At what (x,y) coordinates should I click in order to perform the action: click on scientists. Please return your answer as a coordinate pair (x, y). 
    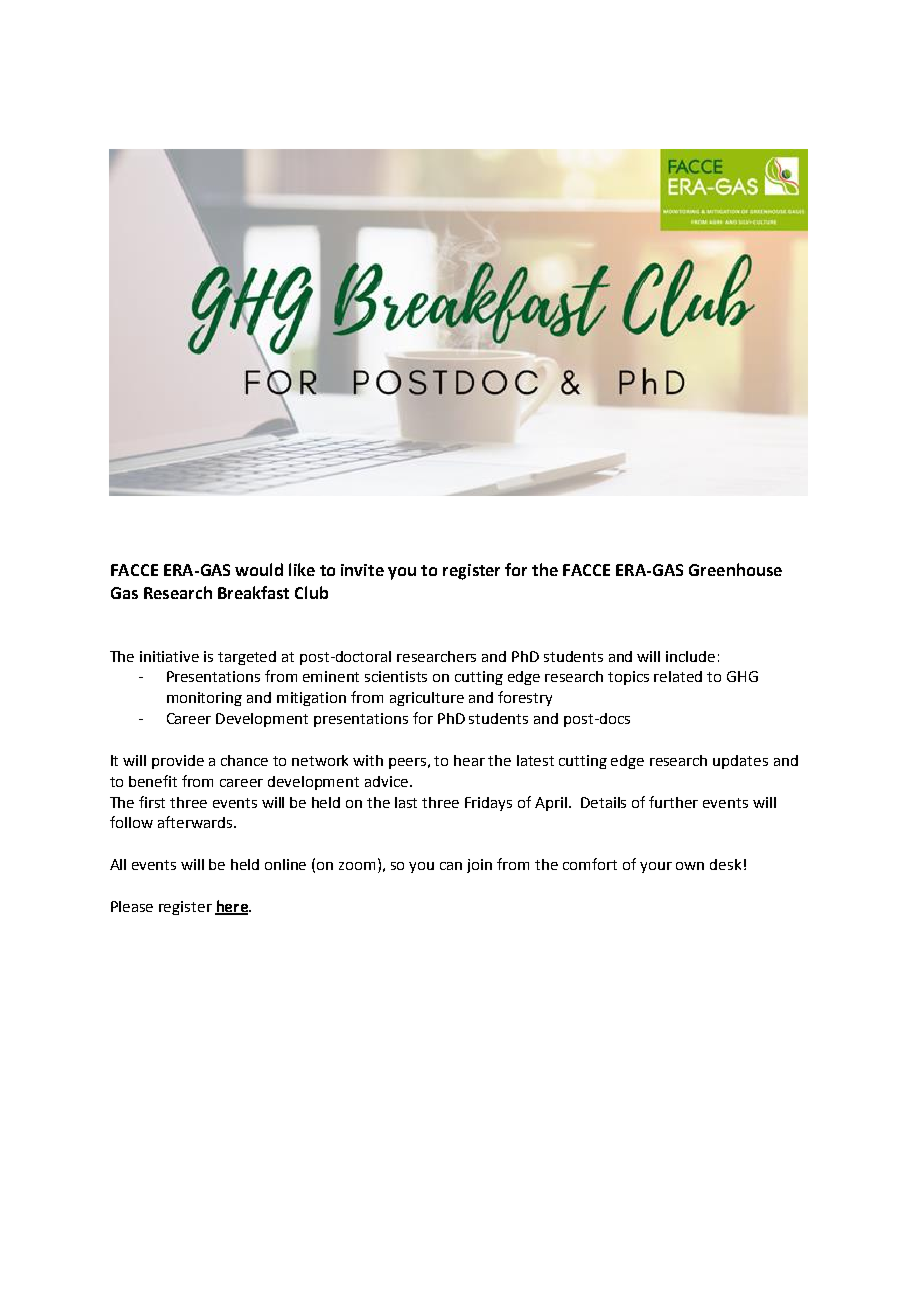
    Looking at the image, I should click on (396, 676).
